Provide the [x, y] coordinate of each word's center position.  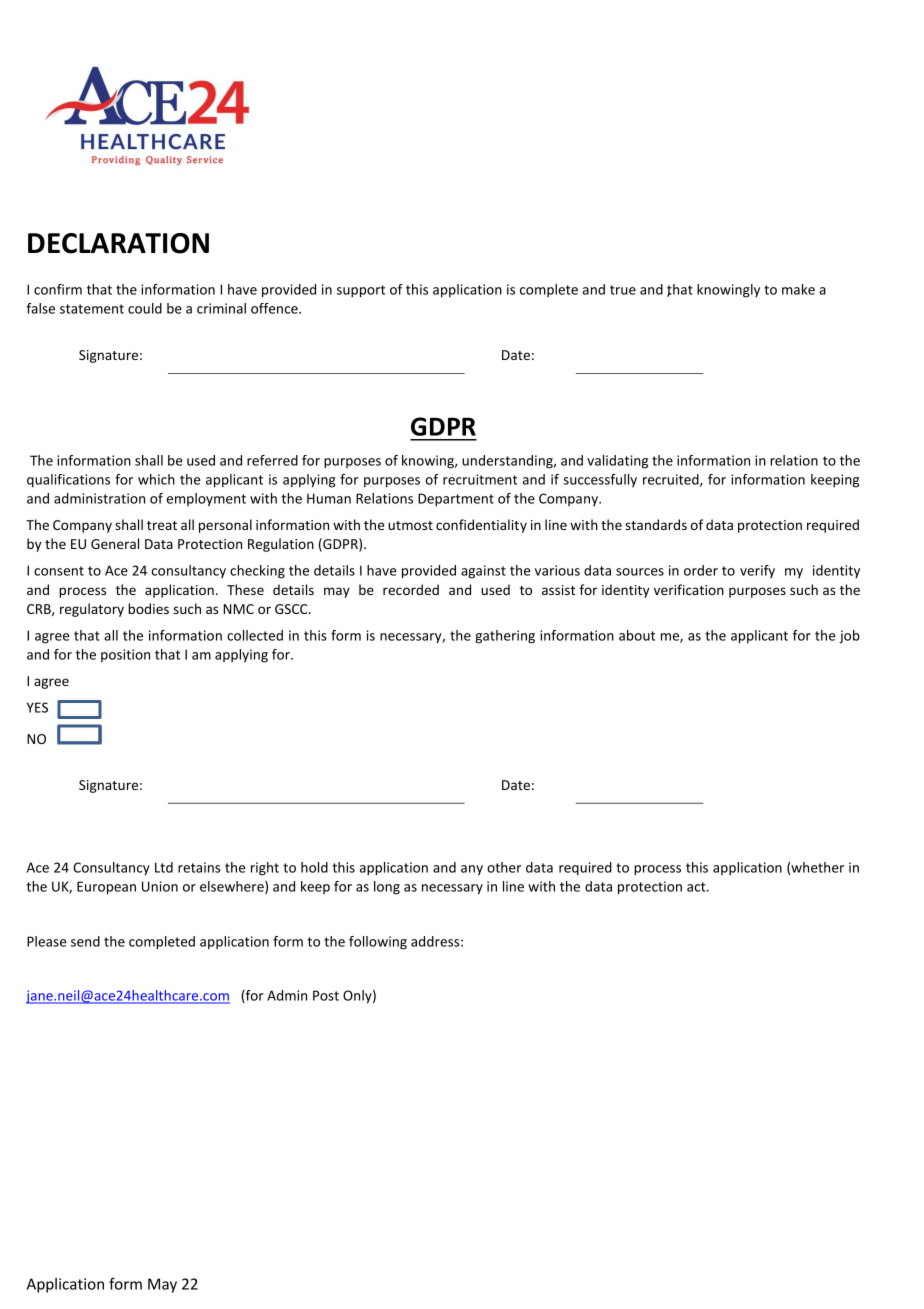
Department [456, 500]
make [798, 289]
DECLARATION [118, 243]
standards [656, 524]
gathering [505, 637]
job [849, 637]
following [378, 943]
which [156, 479]
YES [37, 707]
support [361, 291]
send [85, 941]
